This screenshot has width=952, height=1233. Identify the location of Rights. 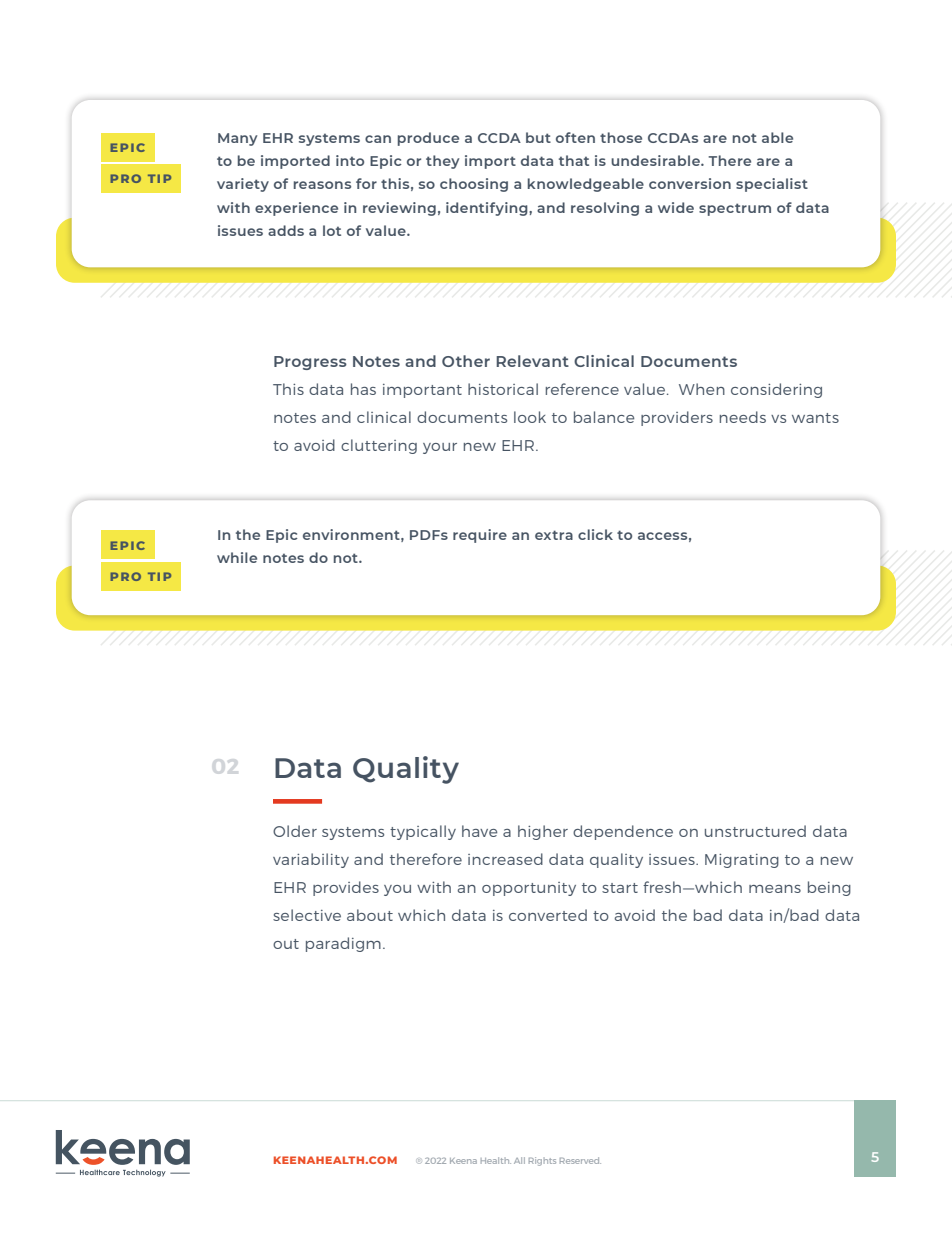
(542, 1161).
